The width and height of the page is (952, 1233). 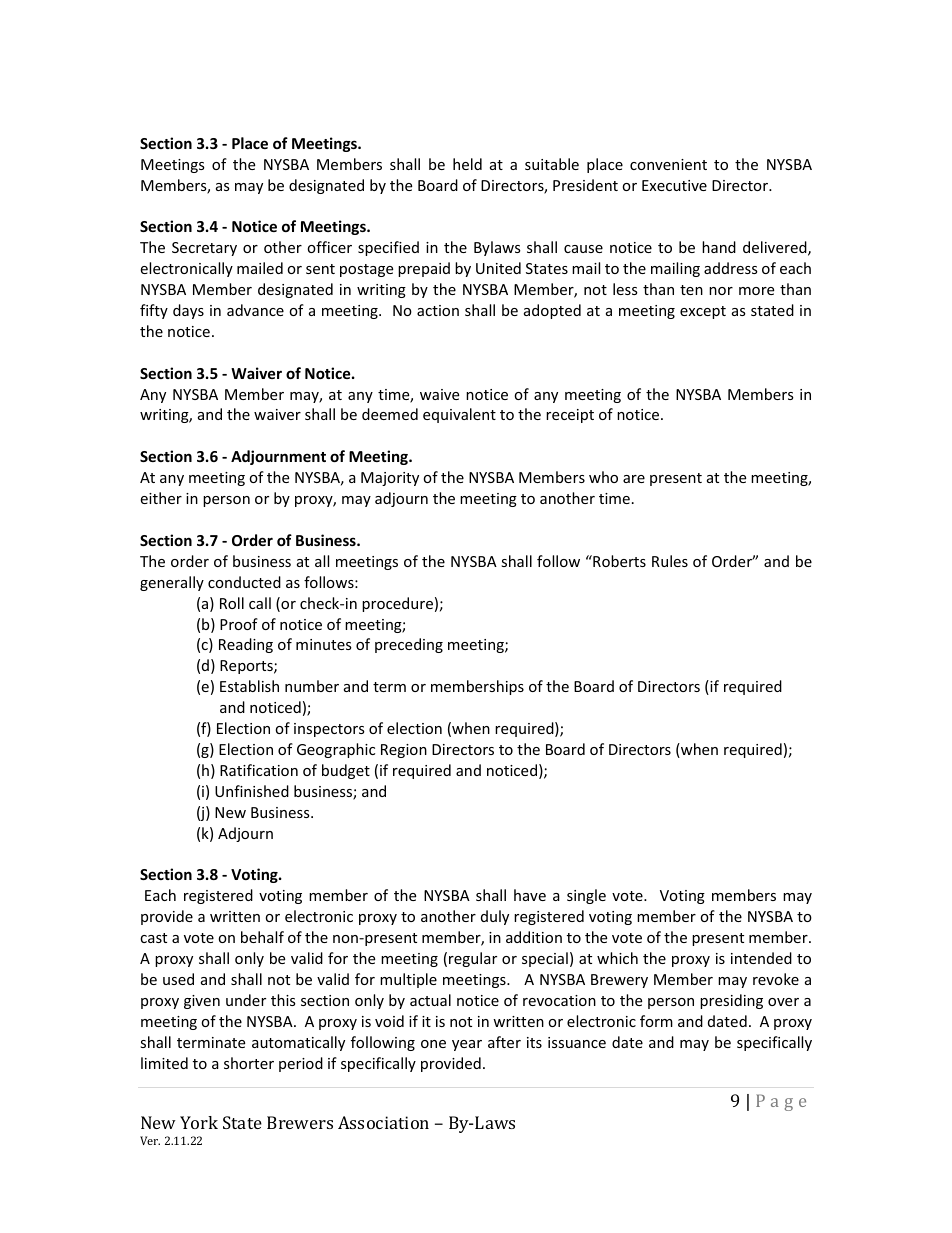 I want to click on Reading, so click(x=246, y=645).
